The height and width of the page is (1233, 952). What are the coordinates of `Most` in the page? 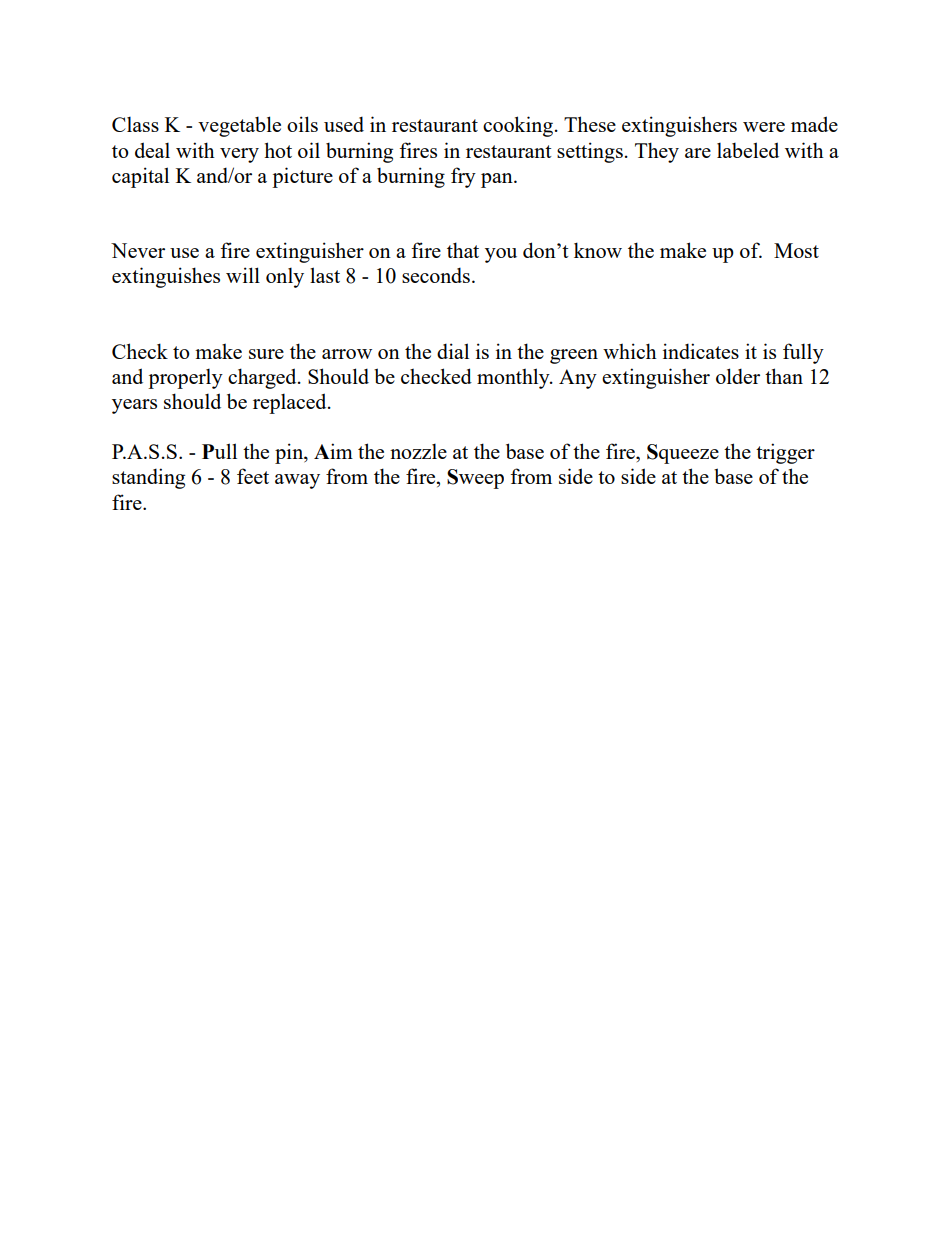 It's located at (796, 250).
